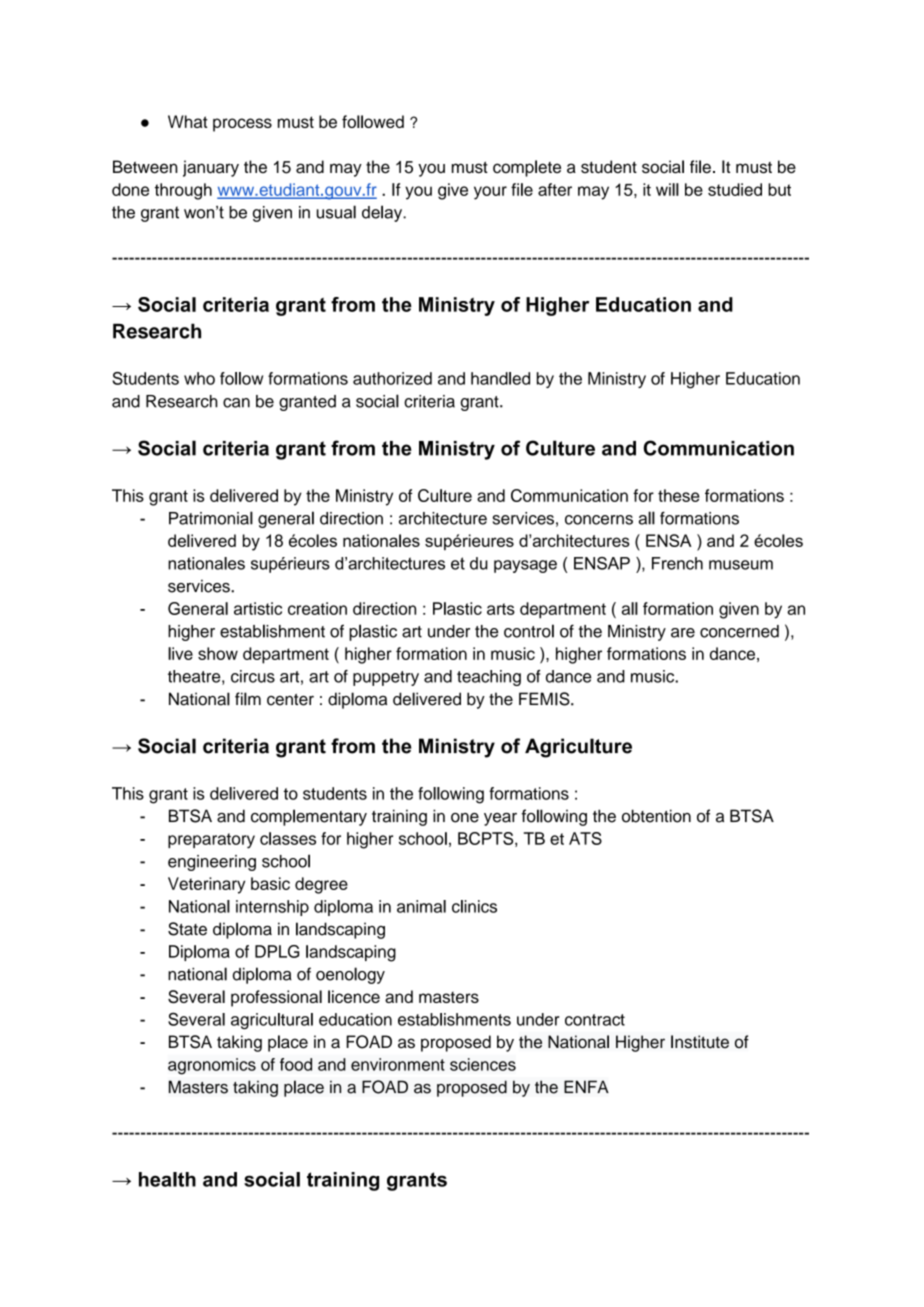 This page has width=924, height=1307. Describe the element at coordinates (490, 193) in the page. I see `your` at that location.
